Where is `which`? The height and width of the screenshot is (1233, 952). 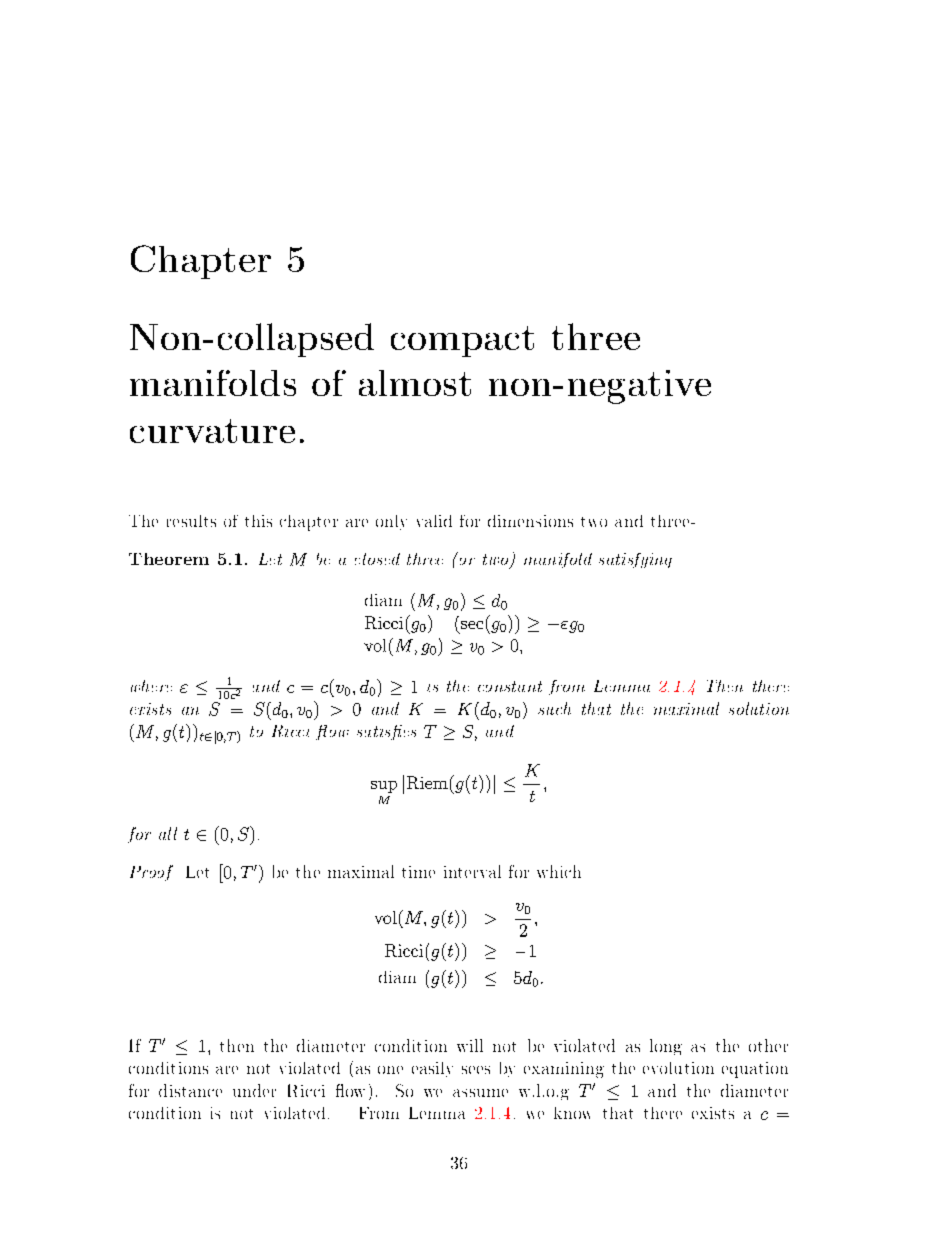 which is located at coordinates (559, 871).
